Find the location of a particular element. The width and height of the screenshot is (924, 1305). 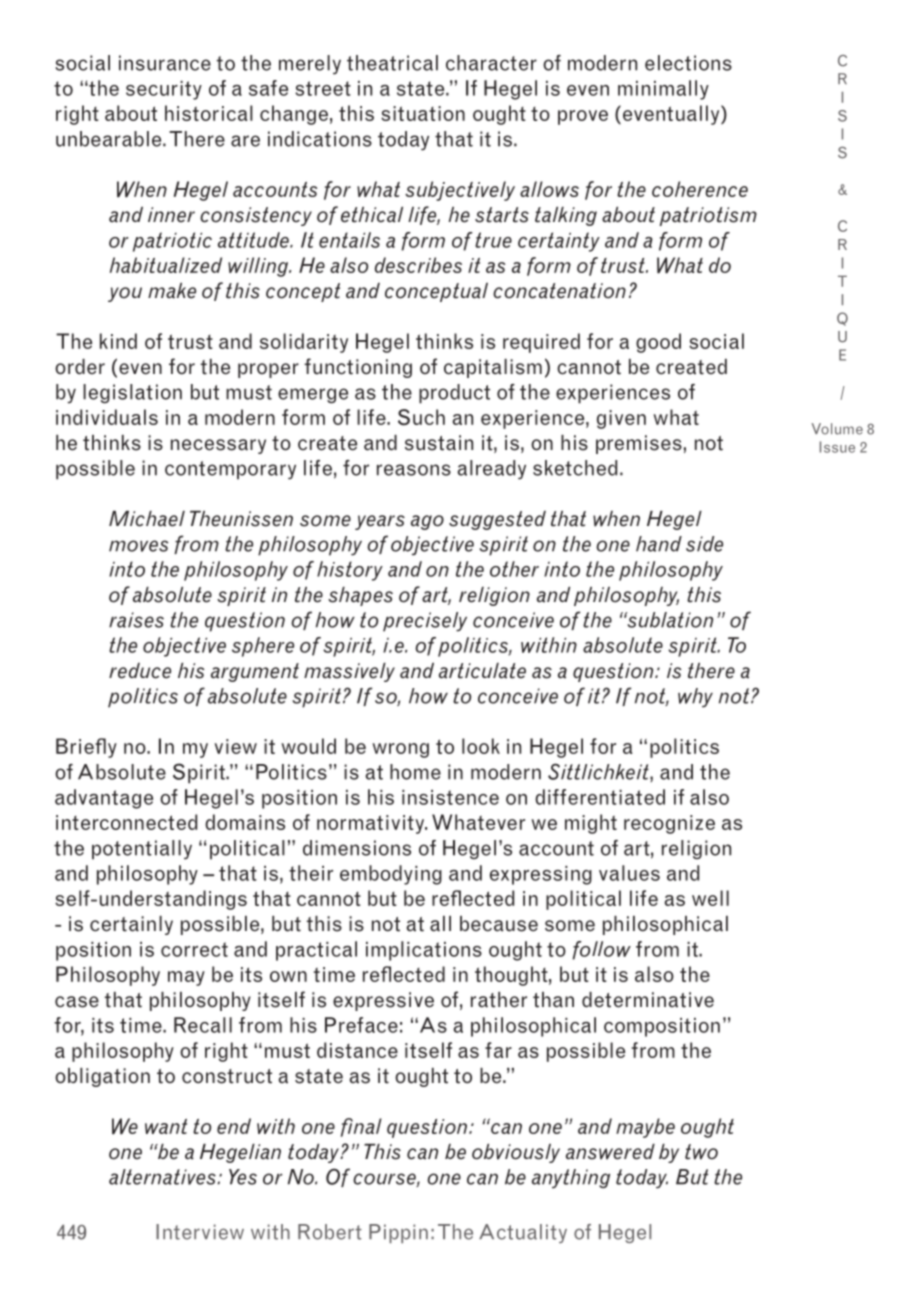

security is located at coordinates (164, 90).
